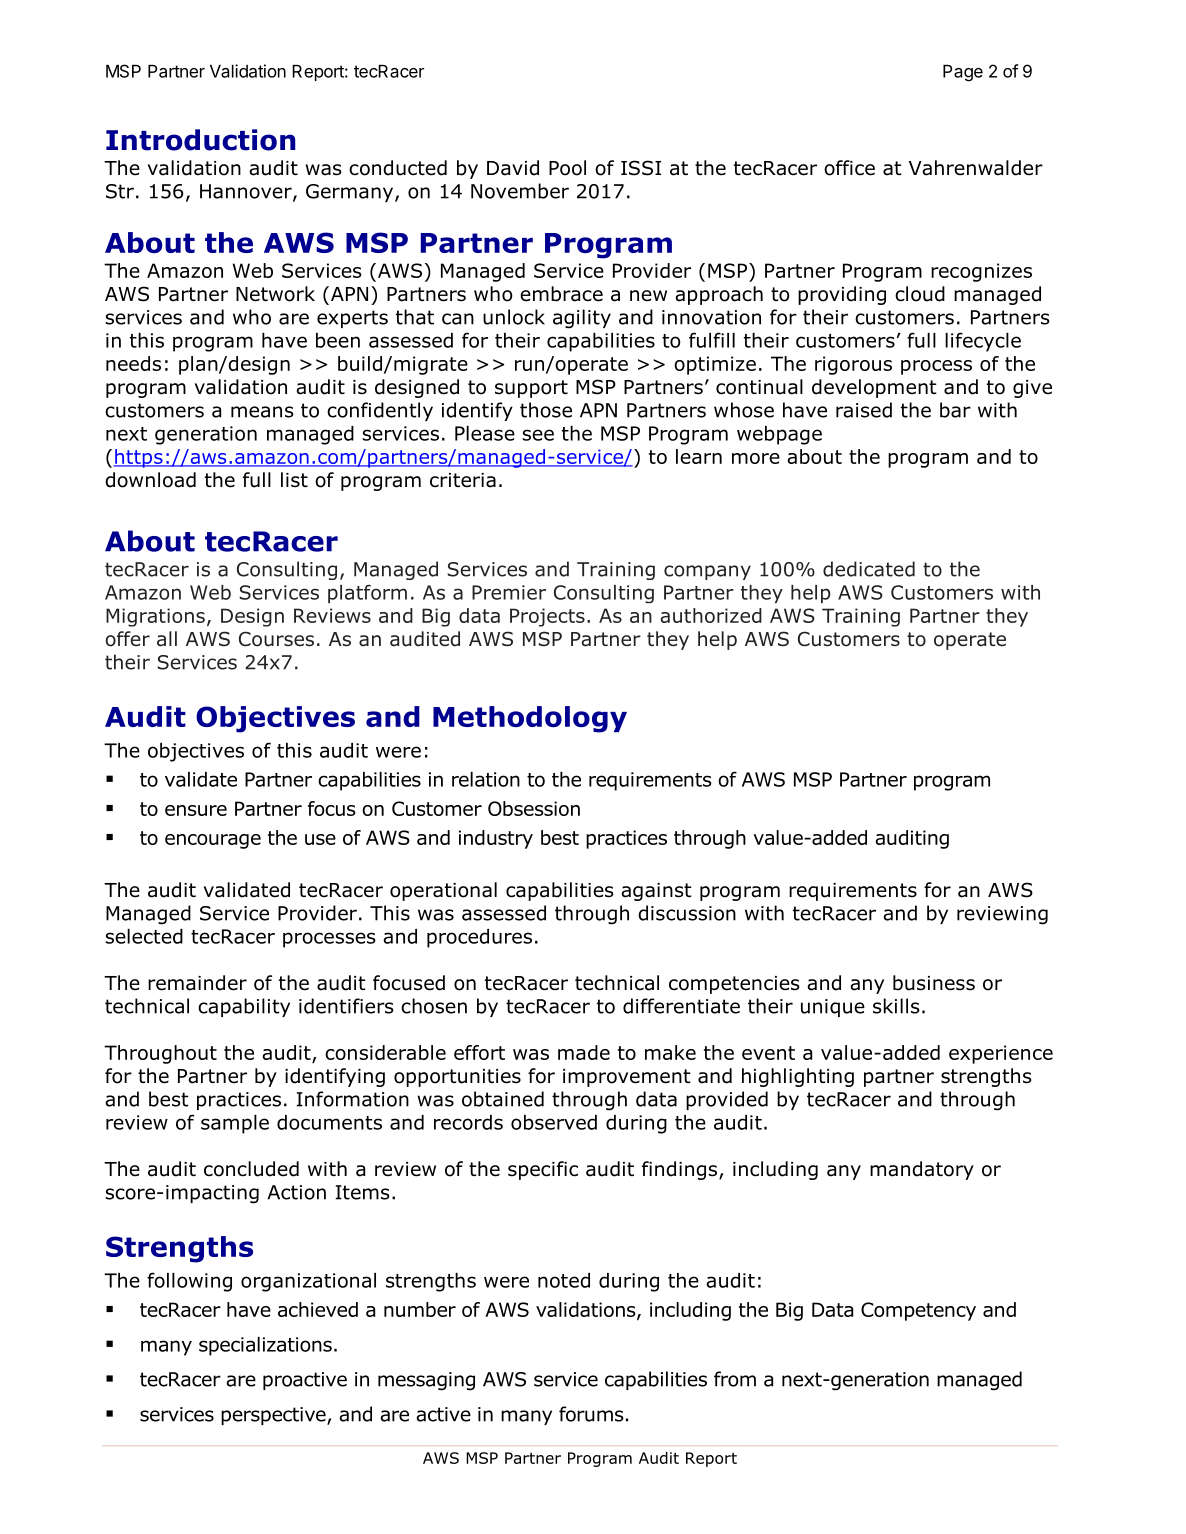 This document has height=1534, width=1186. Describe the element at coordinates (869, 569) in the document. I see `dedicated` at that location.
